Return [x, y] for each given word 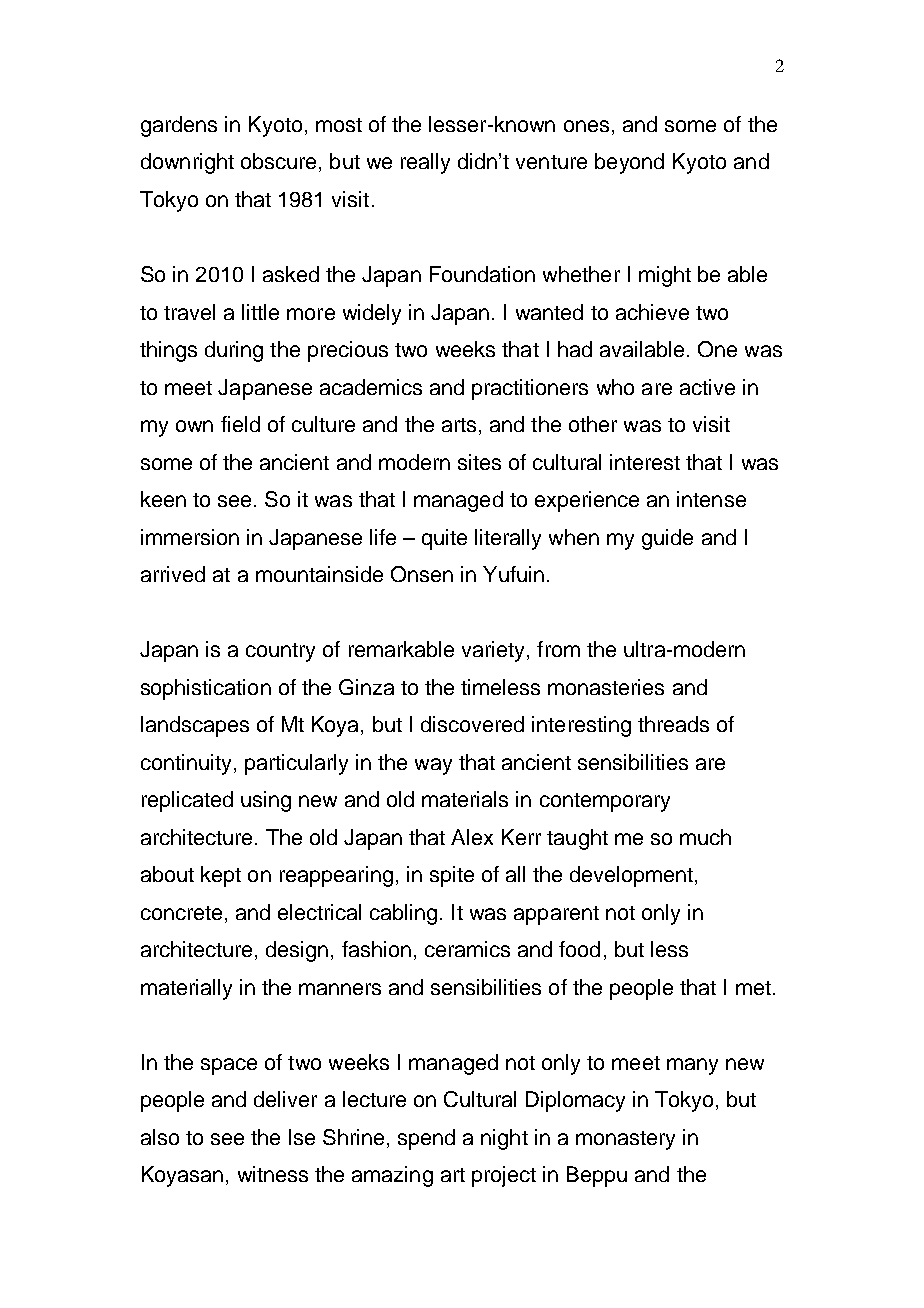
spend [426, 1139]
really [425, 163]
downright [187, 163]
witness [273, 1174]
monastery [625, 1140]
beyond [629, 163]
